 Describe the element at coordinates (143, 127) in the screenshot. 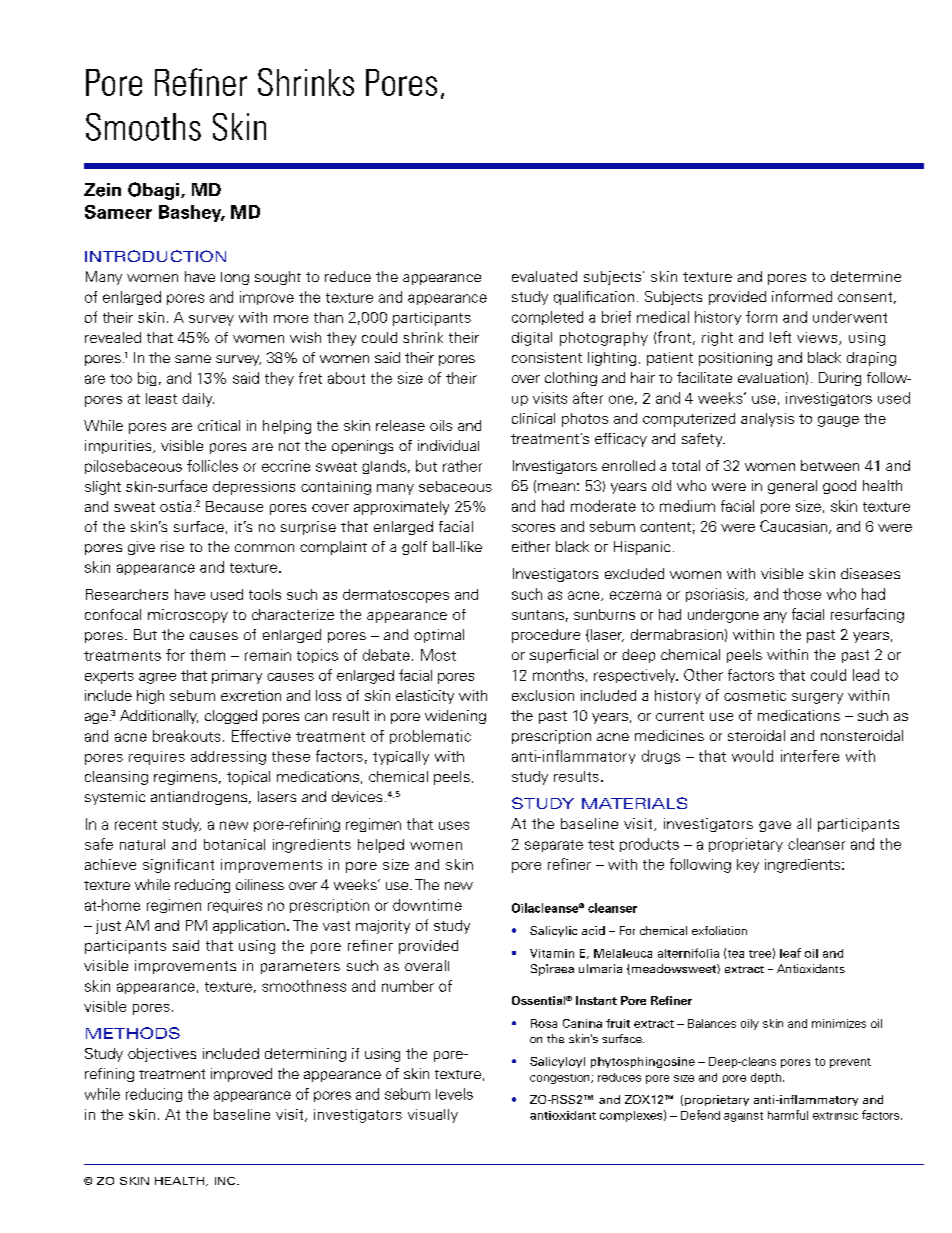

I see `Smooths` at that location.
